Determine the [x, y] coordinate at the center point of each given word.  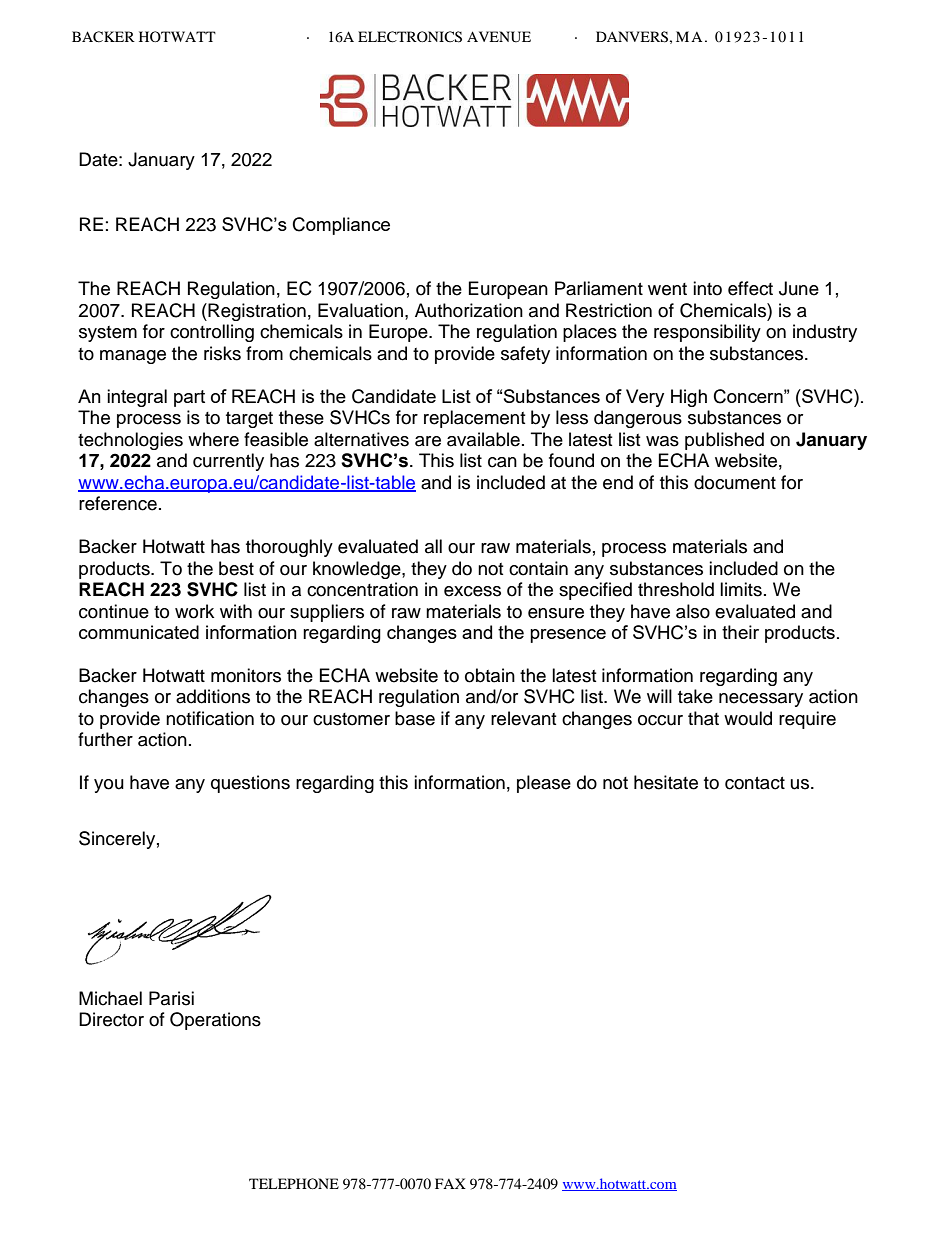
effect [750, 288]
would [748, 718]
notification [210, 718]
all [433, 546]
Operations [215, 1021]
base [415, 718]
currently [228, 462]
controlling [212, 333]
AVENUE [499, 37]
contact [755, 783]
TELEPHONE [294, 1183]
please [544, 784]
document [735, 482]
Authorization [469, 310]
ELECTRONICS [410, 37]
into [707, 288]
